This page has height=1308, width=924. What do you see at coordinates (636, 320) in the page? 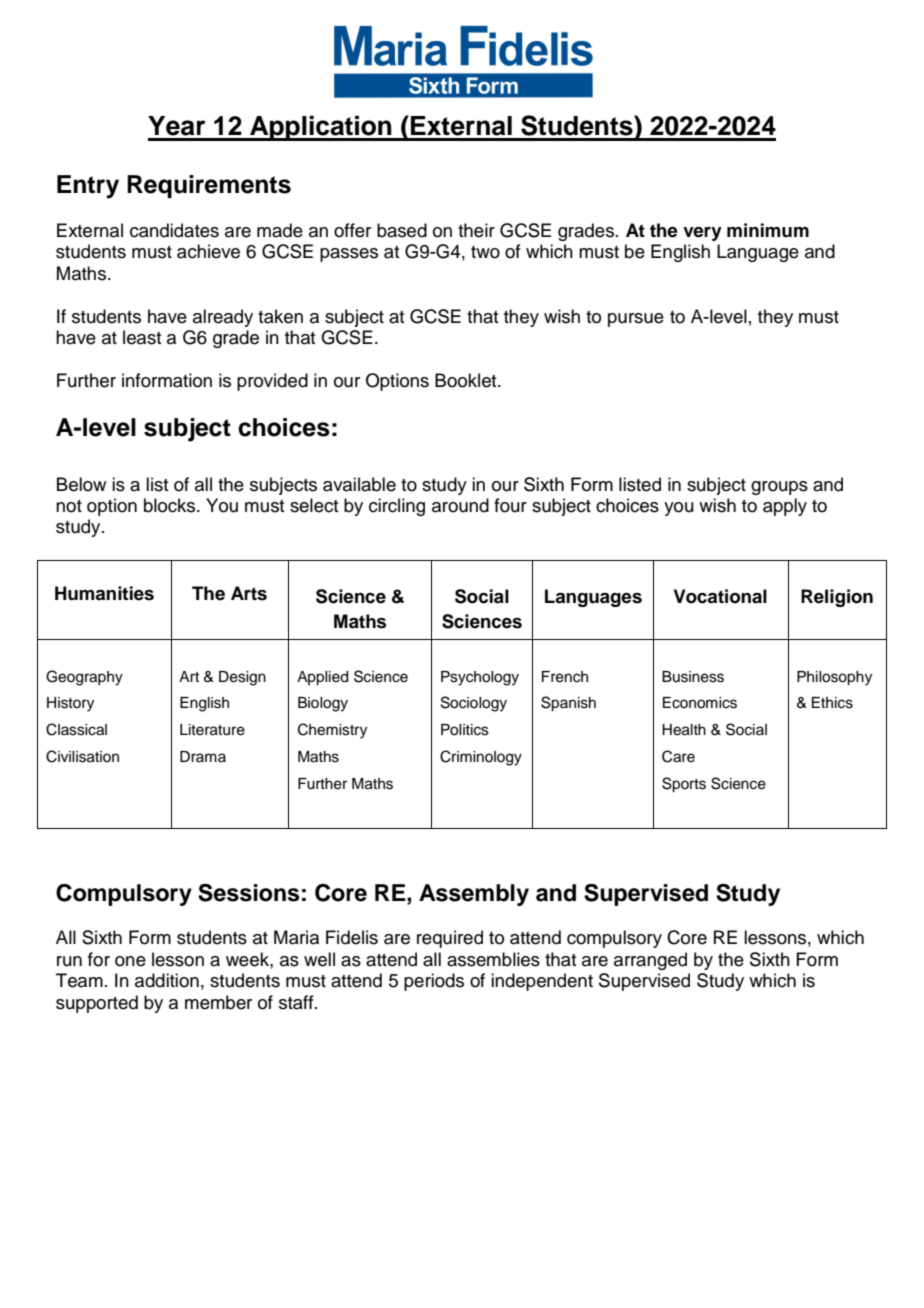
I see `pursue` at bounding box center [636, 320].
